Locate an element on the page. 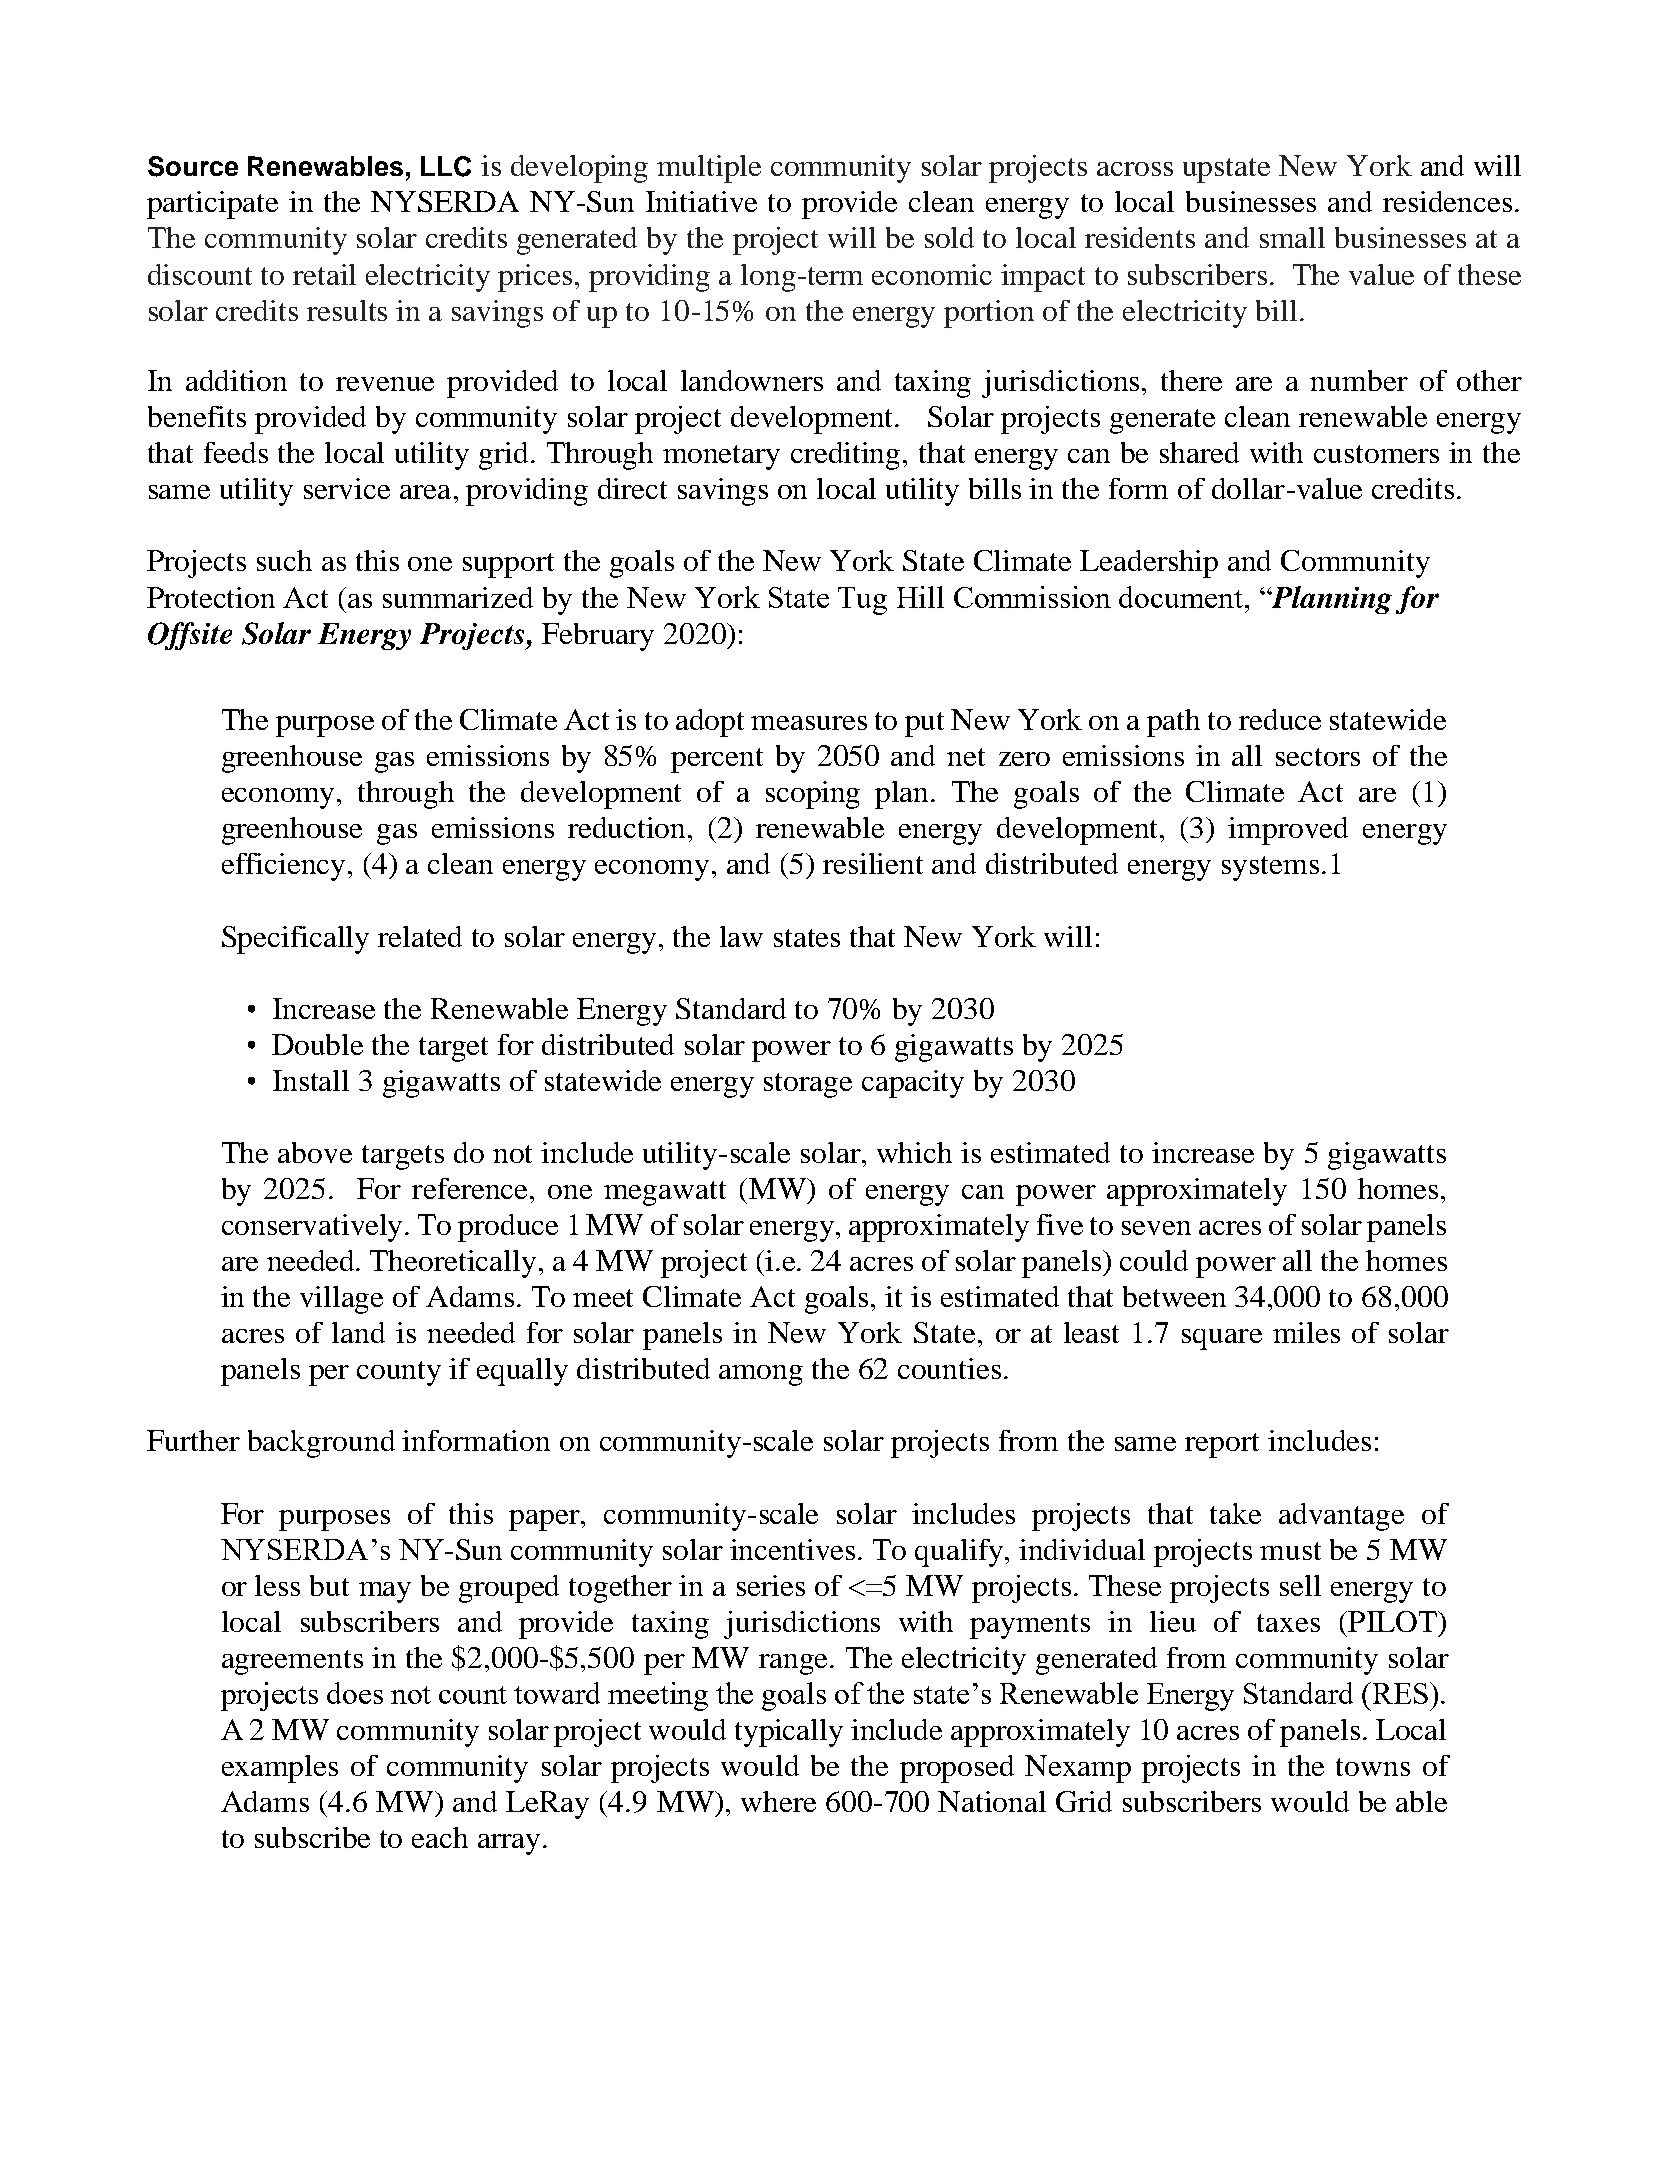 The image size is (1669, 2160). improved is located at coordinates (1288, 831).
